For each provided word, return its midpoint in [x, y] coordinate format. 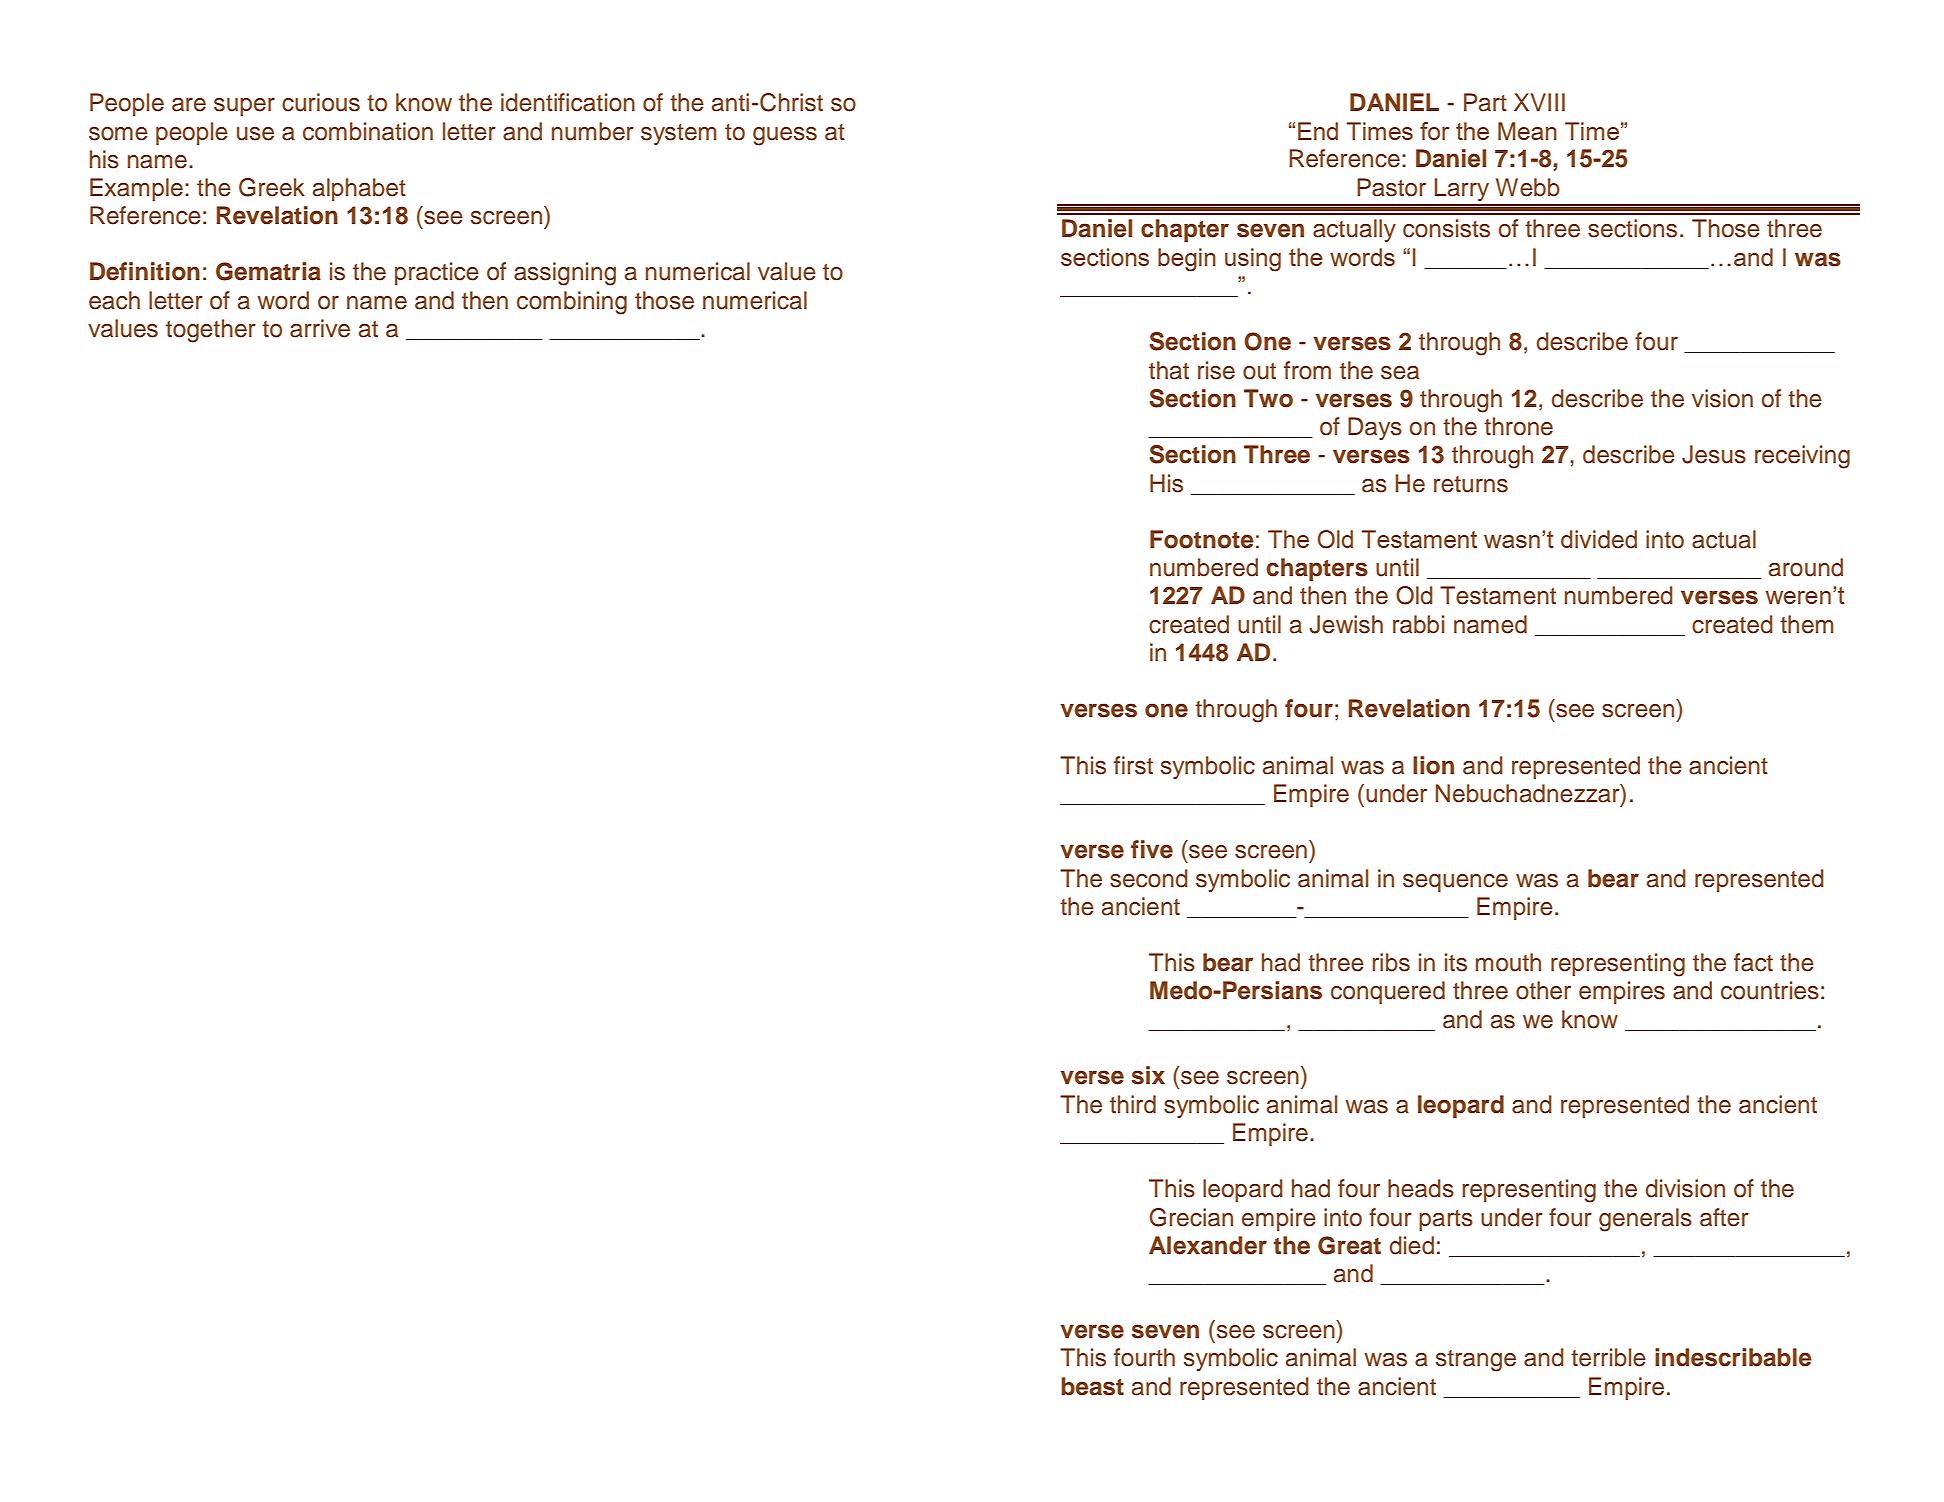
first [1133, 765]
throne [1518, 426]
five [1152, 849]
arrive [320, 328]
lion [1433, 765]
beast [1092, 1386]
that [1169, 370]
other [1543, 990]
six [1148, 1075]
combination [368, 131]
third [1133, 1104]
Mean [1527, 131]
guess [785, 136]
